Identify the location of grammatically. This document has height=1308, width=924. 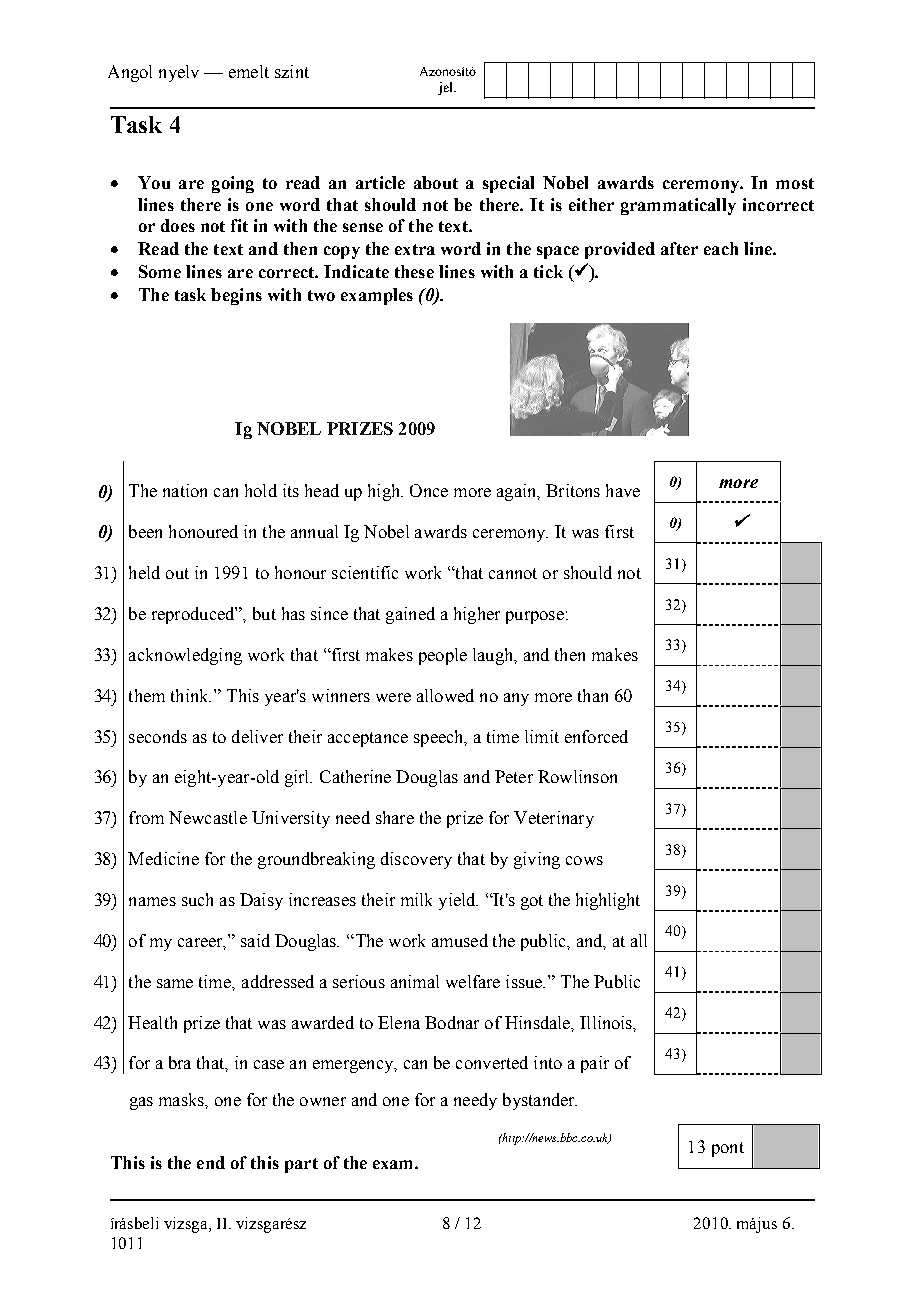
(678, 206).
